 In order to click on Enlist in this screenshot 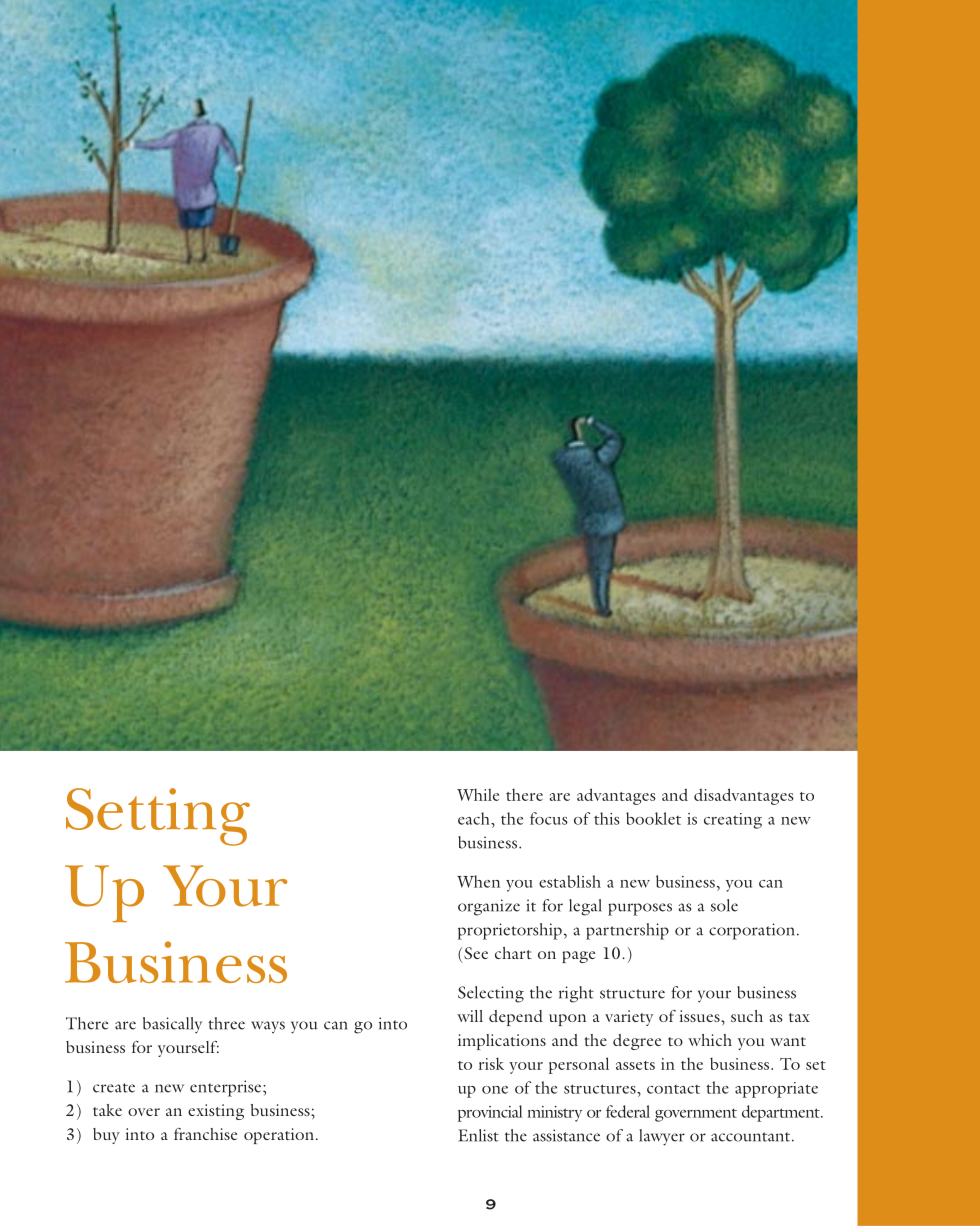, I will do `click(478, 1135)`.
